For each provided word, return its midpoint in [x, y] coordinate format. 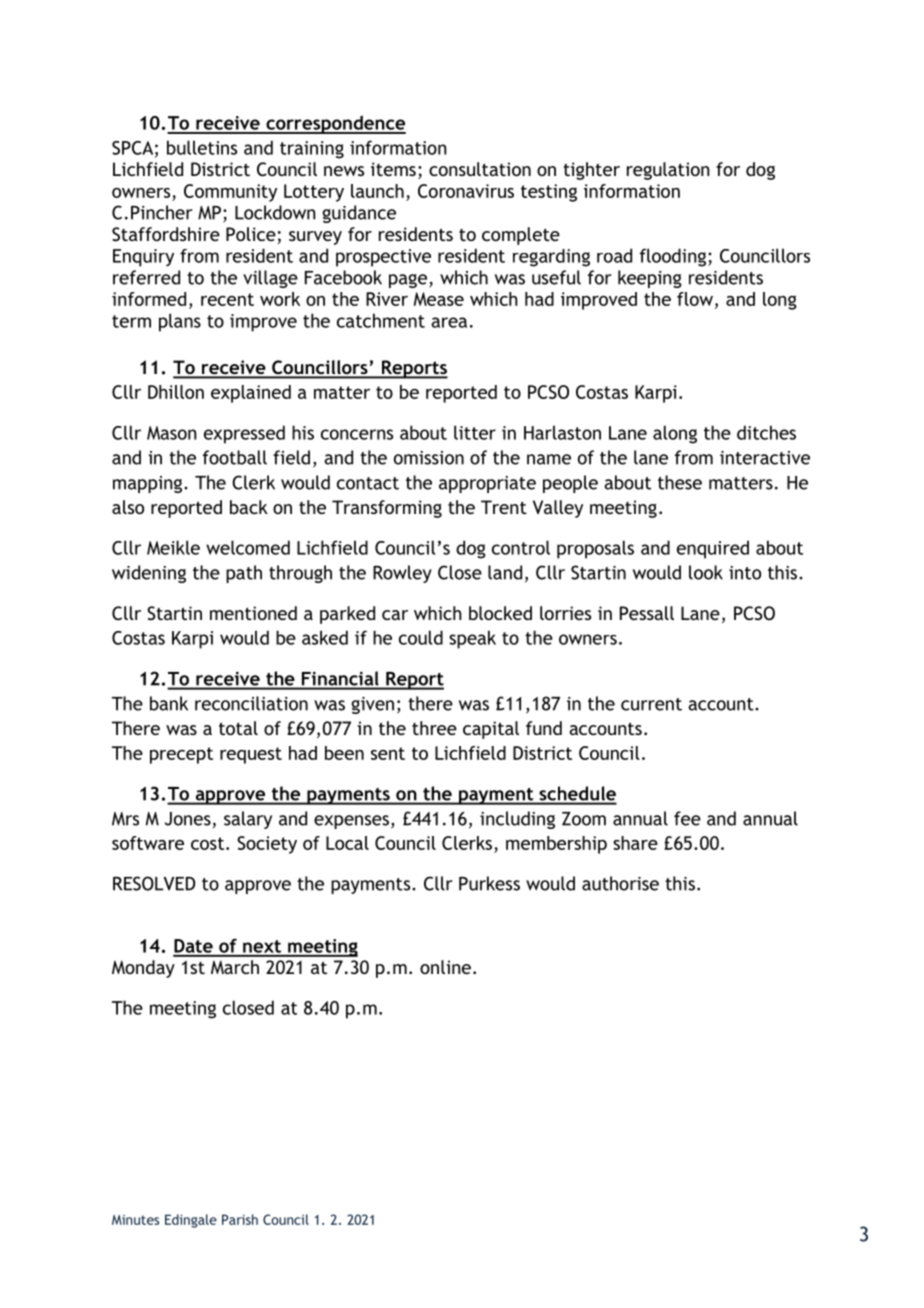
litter [475, 432]
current [651, 704]
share [635, 843]
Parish [240, 1219]
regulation [668, 171]
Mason [172, 433]
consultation [480, 169]
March [235, 967]
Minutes [135, 1220]
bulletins [202, 147]
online [445, 967]
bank [169, 703]
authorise [620, 883]
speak [472, 639]
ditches [766, 432]
